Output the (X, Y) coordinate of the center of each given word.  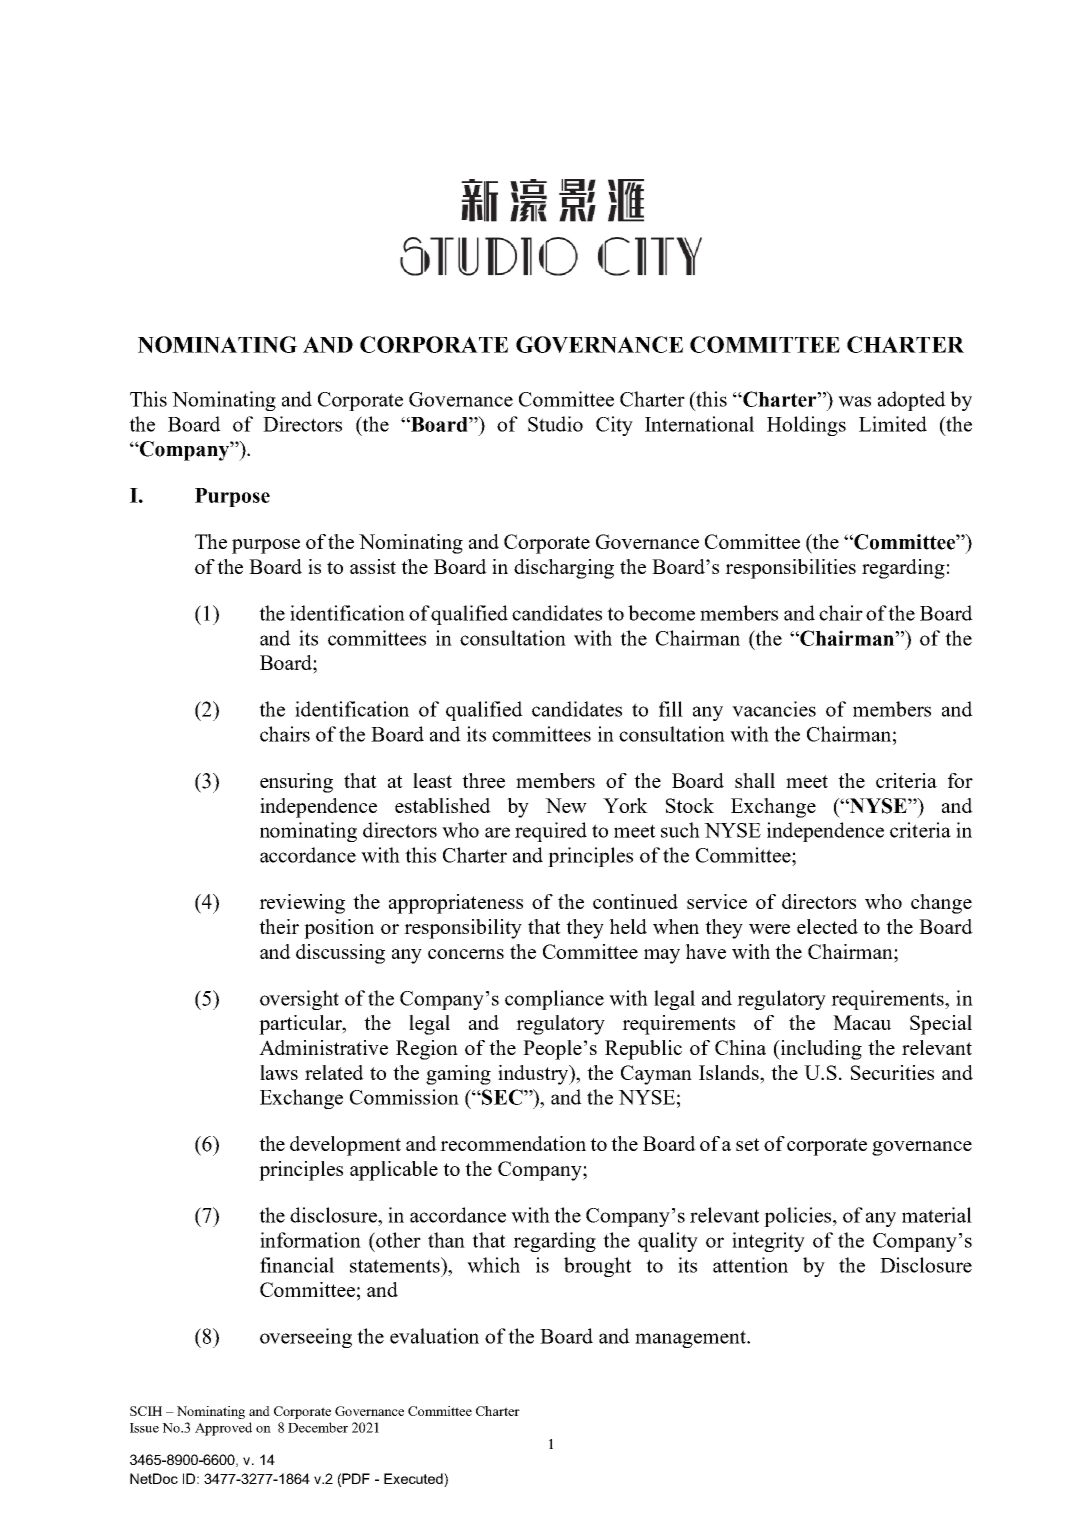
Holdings (806, 426)
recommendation (513, 1143)
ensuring (296, 783)
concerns (466, 954)
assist (373, 566)
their (279, 926)
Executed (414, 1480)
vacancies (774, 709)
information (310, 1240)
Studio (555, 424)
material (937, 1215)
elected (827, 926)
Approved (223, 1429)
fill (671, 709)
